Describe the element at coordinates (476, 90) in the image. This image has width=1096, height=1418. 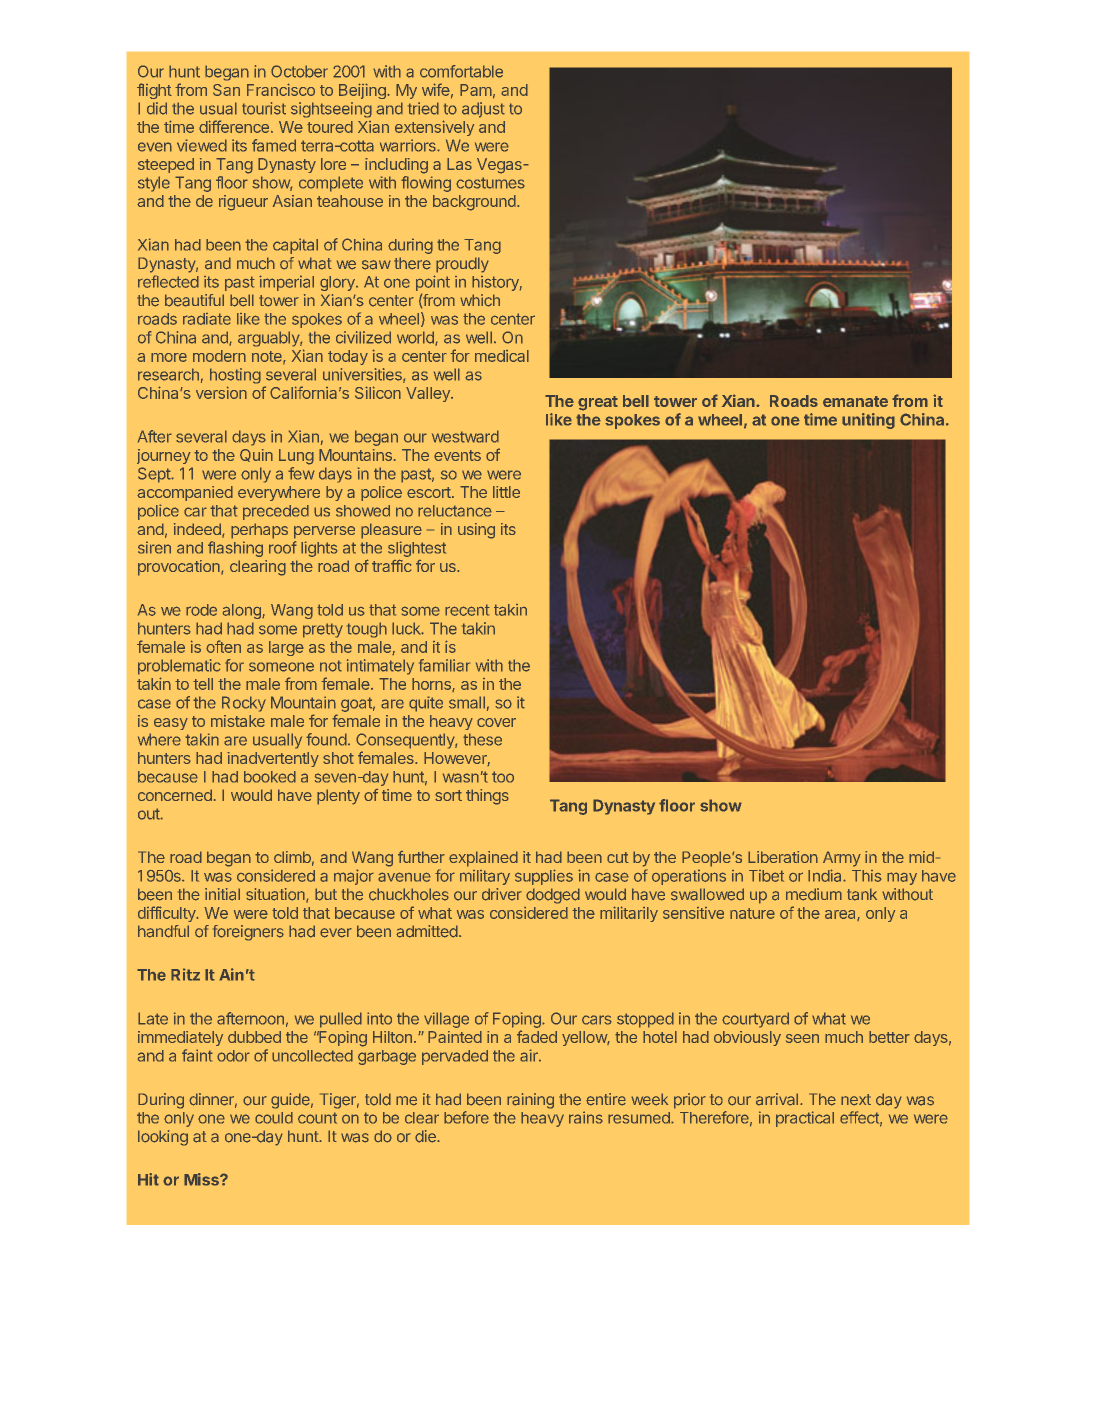
I see `Pam` at that location.
